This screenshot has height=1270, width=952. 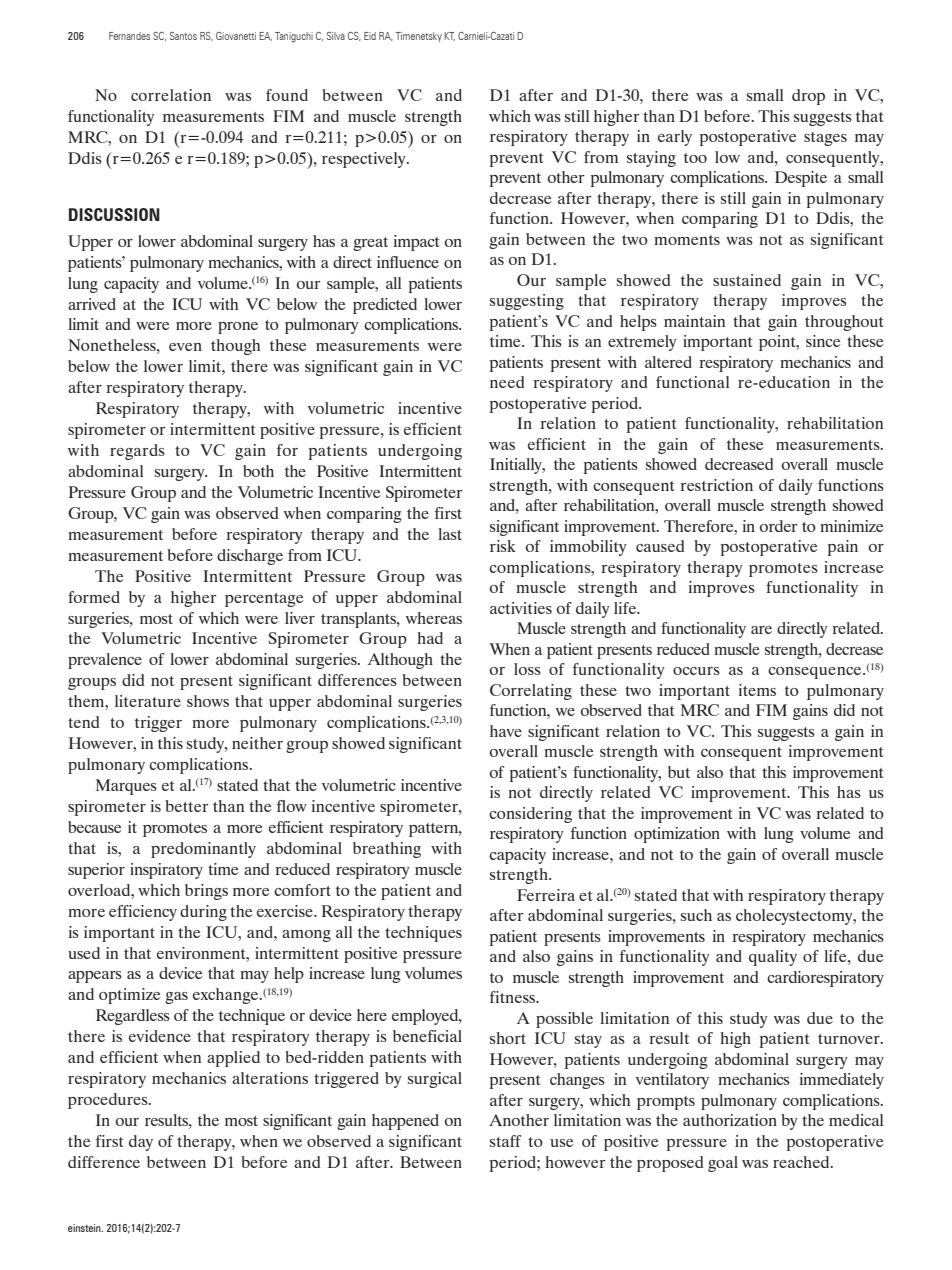 What do you see at coordinates (370, 36) in the screenshot?
I see `Eid` at bounding box center [370, 36].
